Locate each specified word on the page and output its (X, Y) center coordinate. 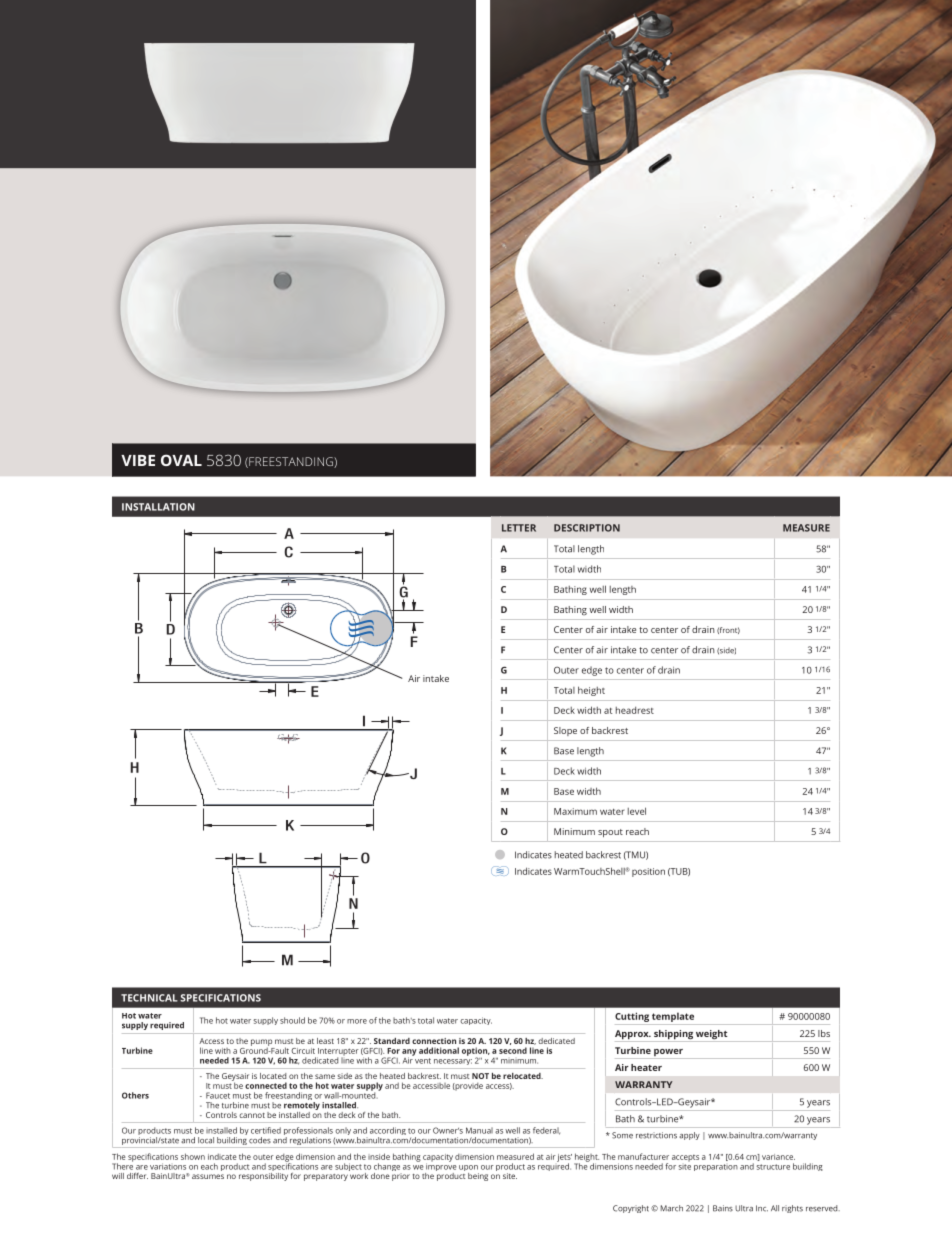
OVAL (181, 460)
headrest (635, 710)
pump (261, 1042)
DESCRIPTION (587, 528)
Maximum (575, 811)
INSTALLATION (158, 507)
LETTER (519, 528)
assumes (208, 1176)
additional (439, 1050)
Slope (565, 731)
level (637, 811)
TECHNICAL (149, 998)
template (673, 1018)
